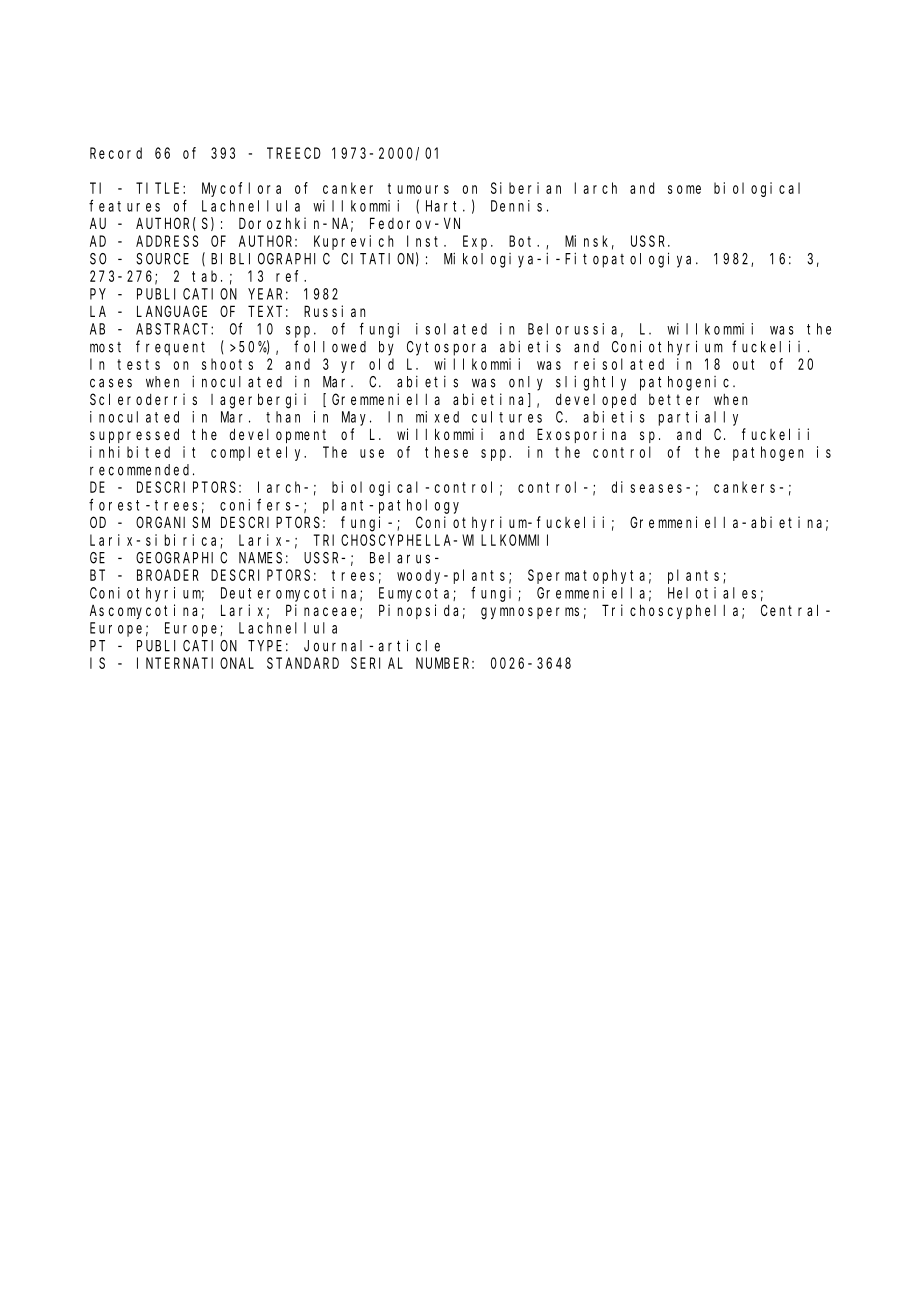 The width and height of the document is (924, 1308). What do you see at coordinates (265, 646) in the document?
I see `TYPE` at bounding box center [265, 646].
